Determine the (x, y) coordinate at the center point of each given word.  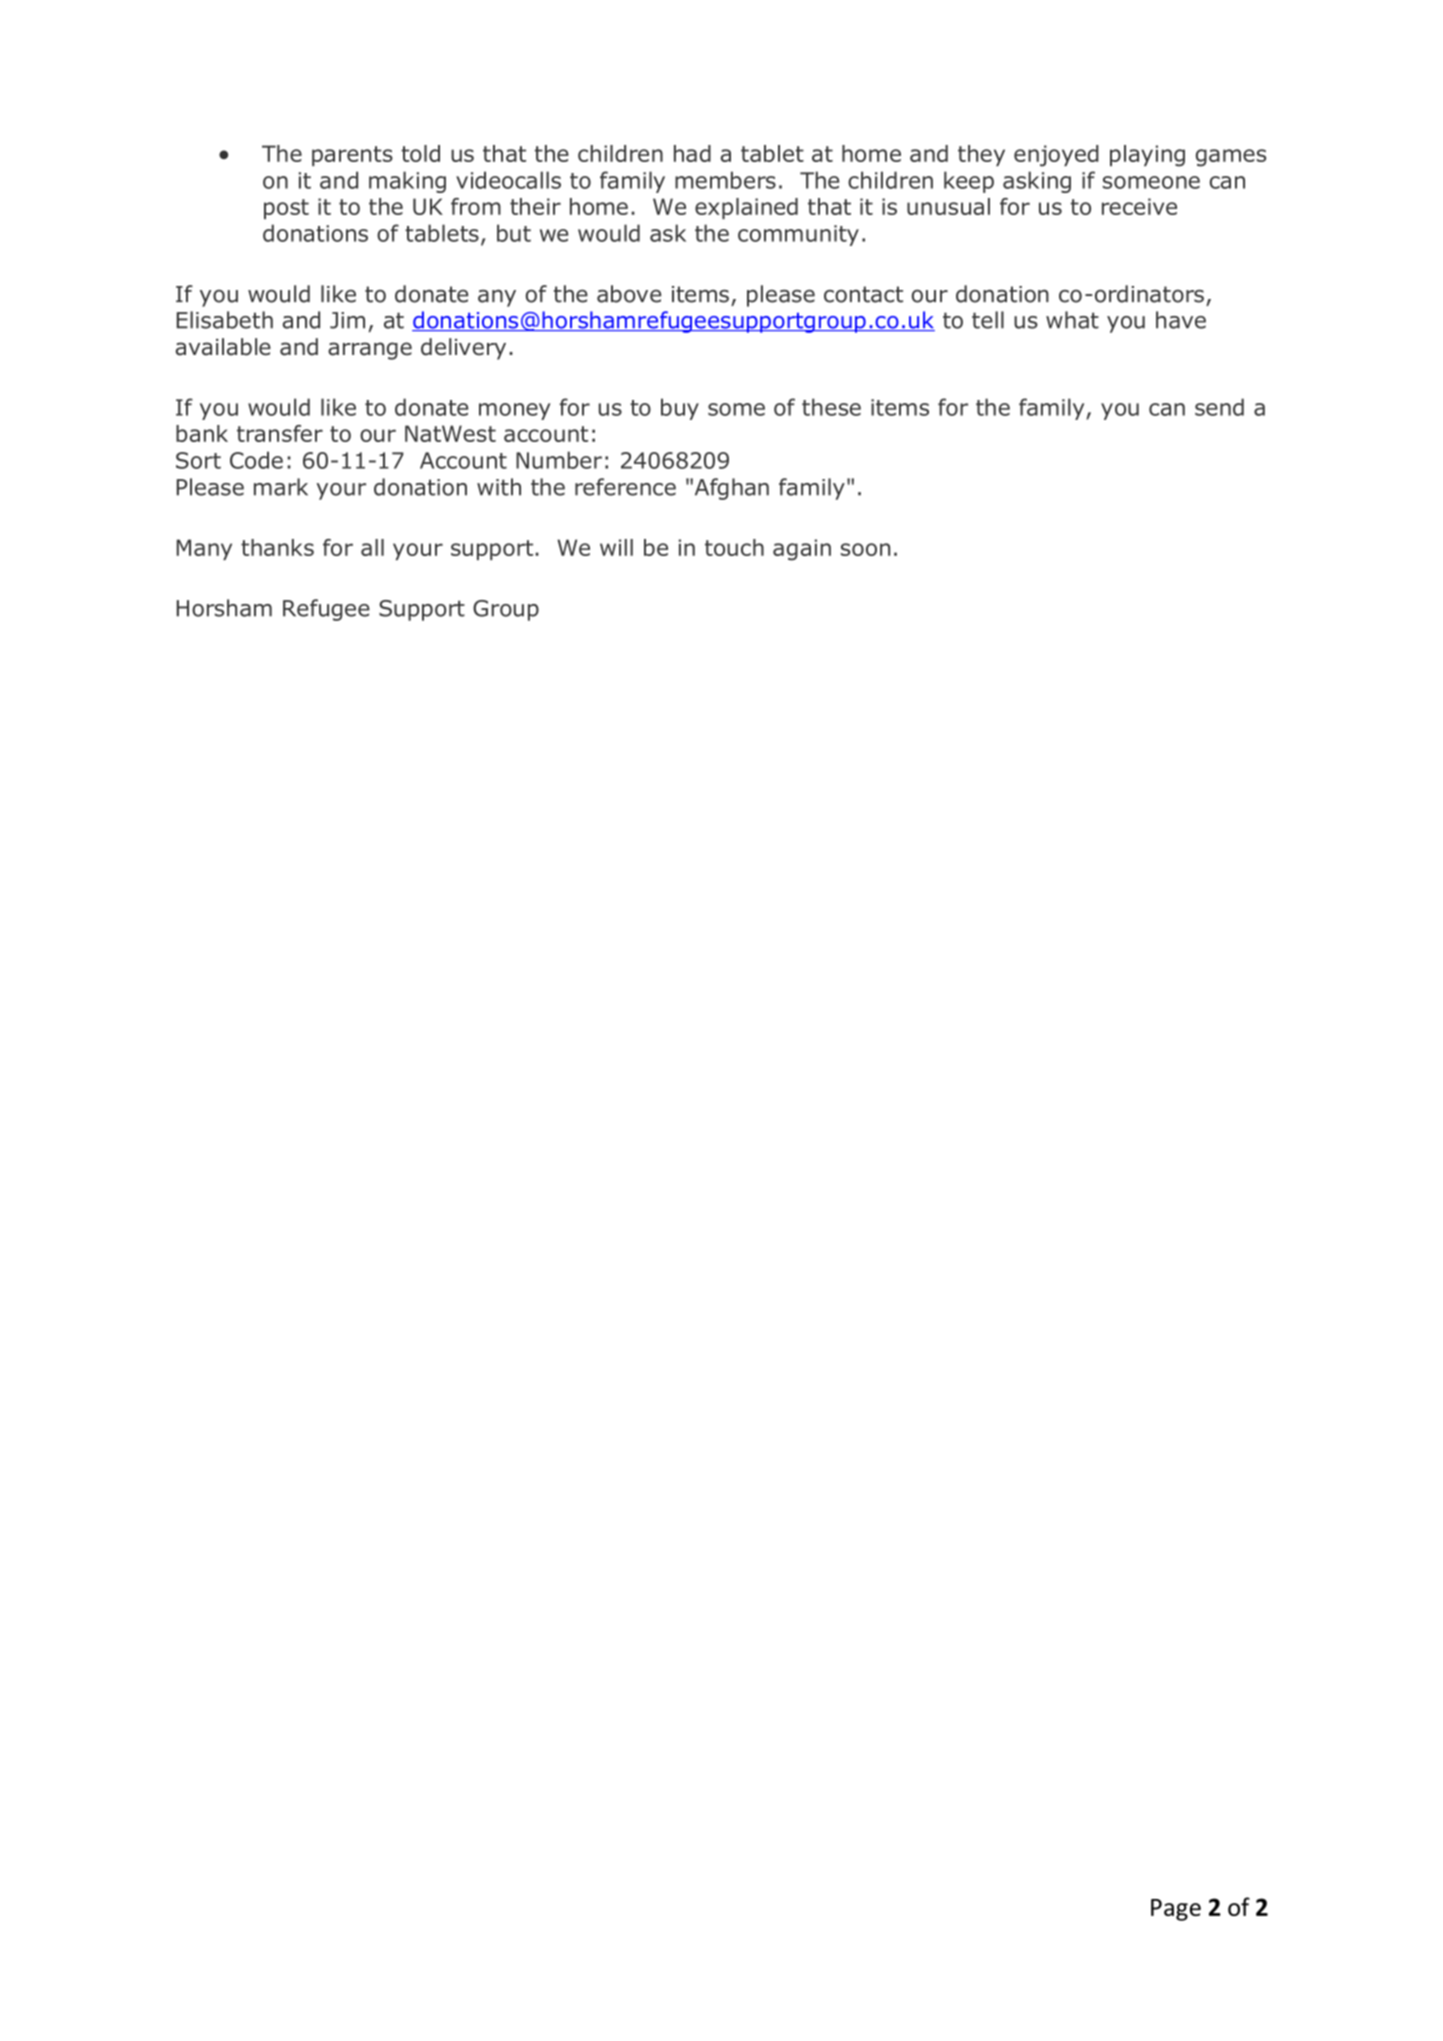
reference (625, 487)
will (616, 547)
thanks (277, 547)
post (286, 209)
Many (204, 549)
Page (1176, 1910)
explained (746, 208)
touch (734, 547)
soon (865, 549)
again (802, 550)
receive (1139, 206)
